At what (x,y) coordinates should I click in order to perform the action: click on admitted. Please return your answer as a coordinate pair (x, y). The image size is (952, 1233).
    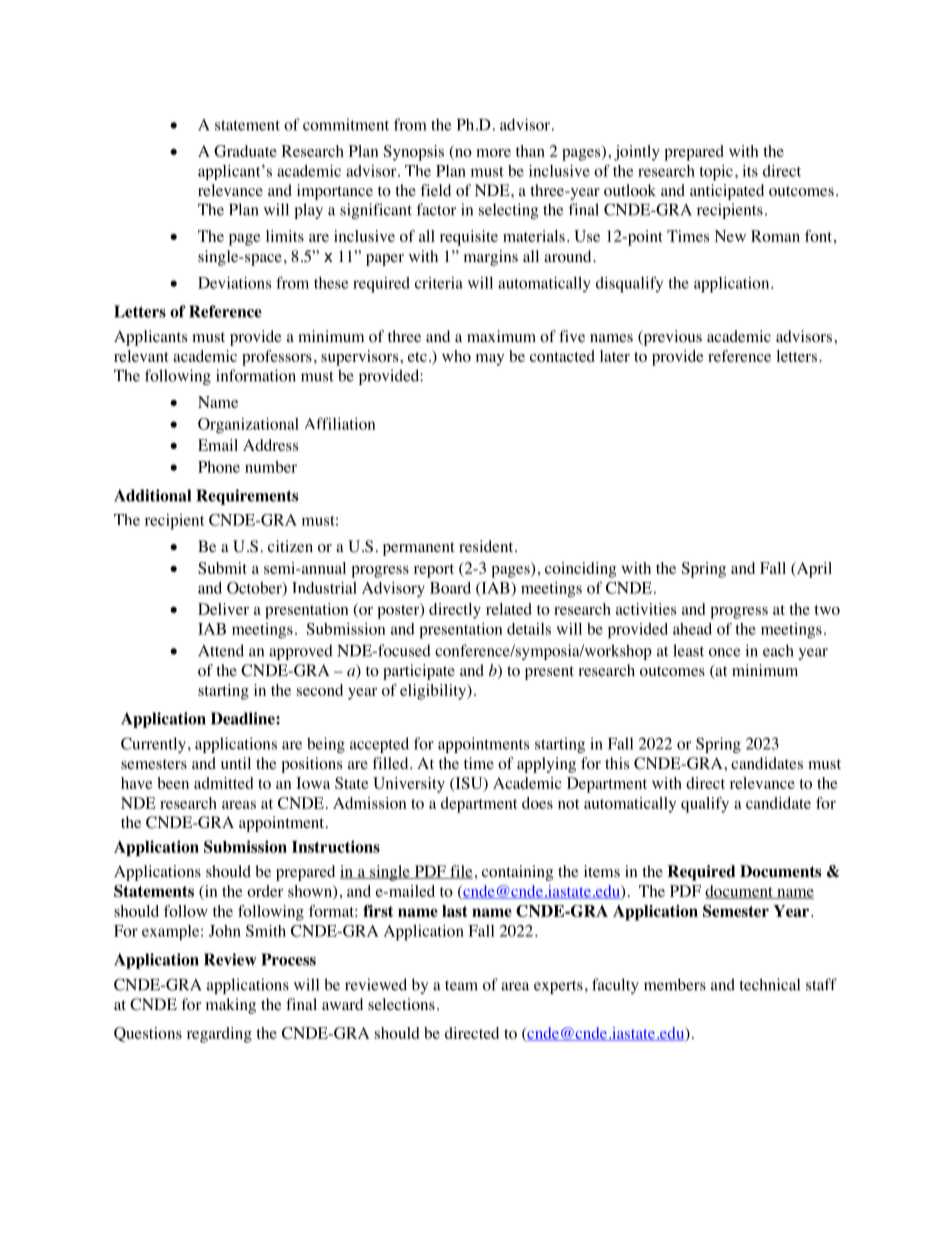
    Looking at the image, I should click on (223, 783).
